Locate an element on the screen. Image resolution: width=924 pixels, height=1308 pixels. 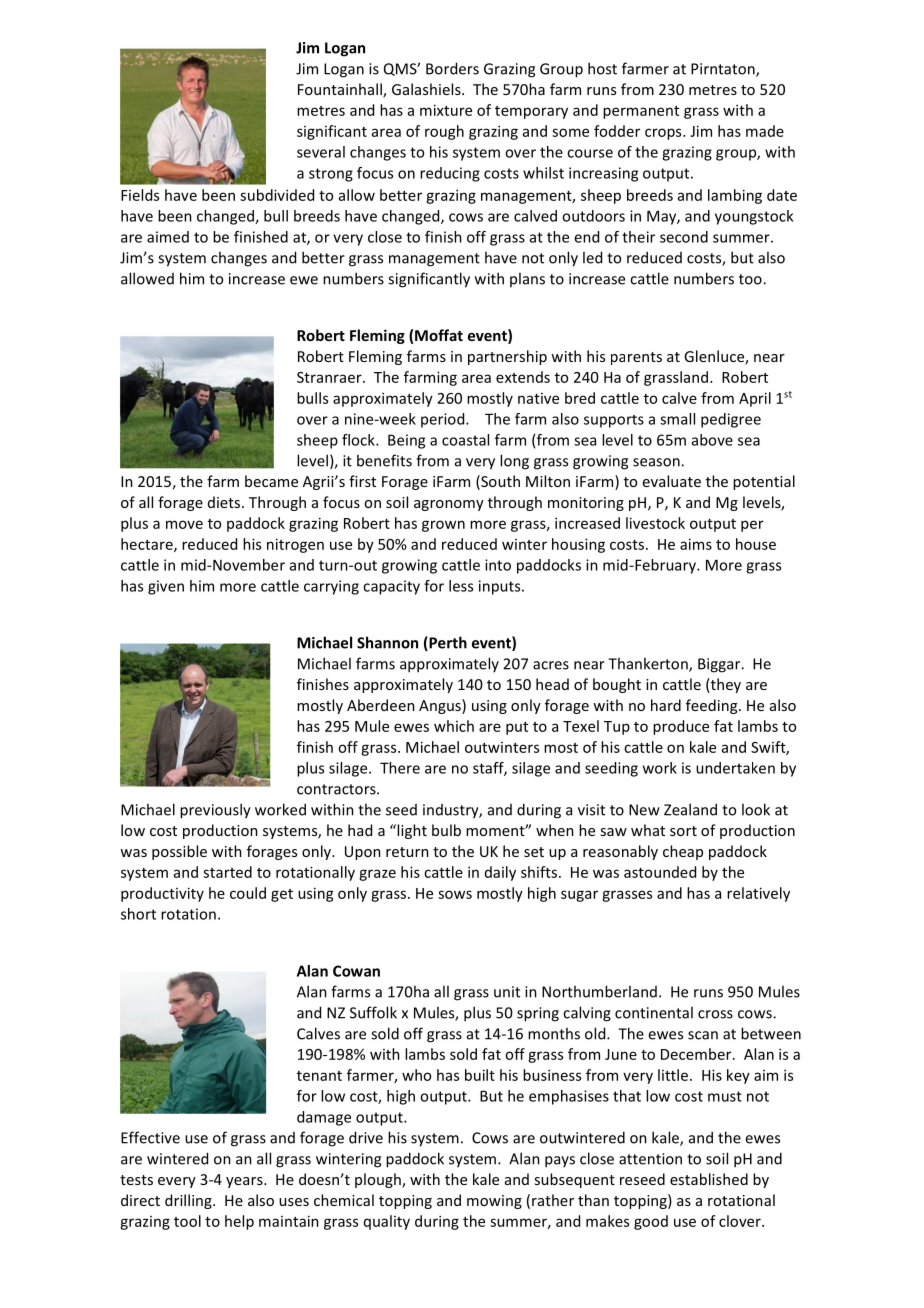
mixture is located at coordinates (446, 110).
